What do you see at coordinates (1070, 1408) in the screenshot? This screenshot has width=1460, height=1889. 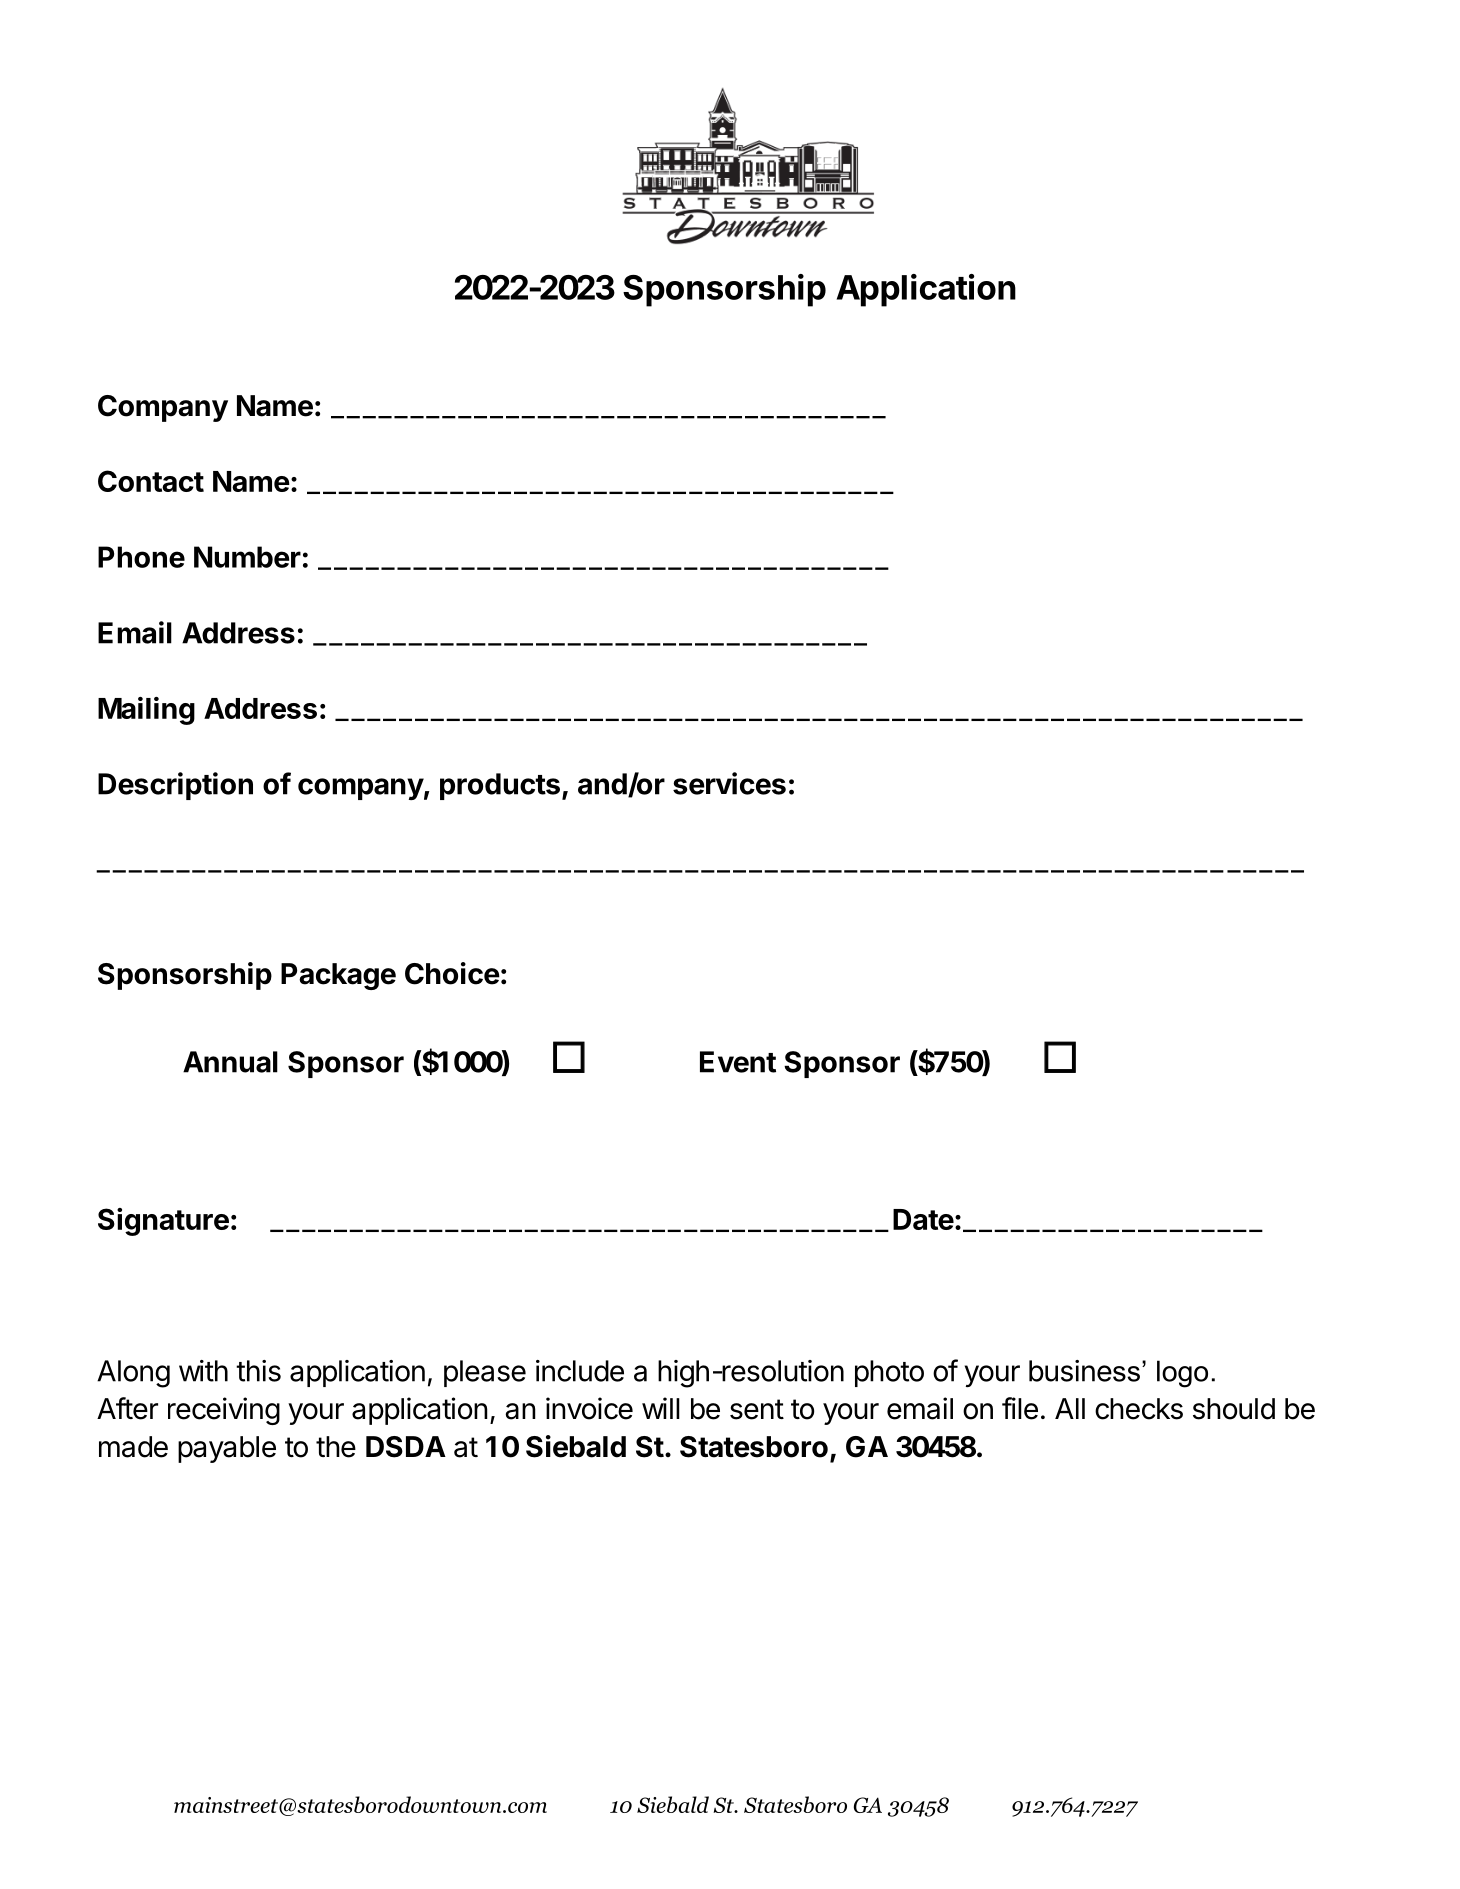 I see `All` at bounding box center [1070, 1408].
